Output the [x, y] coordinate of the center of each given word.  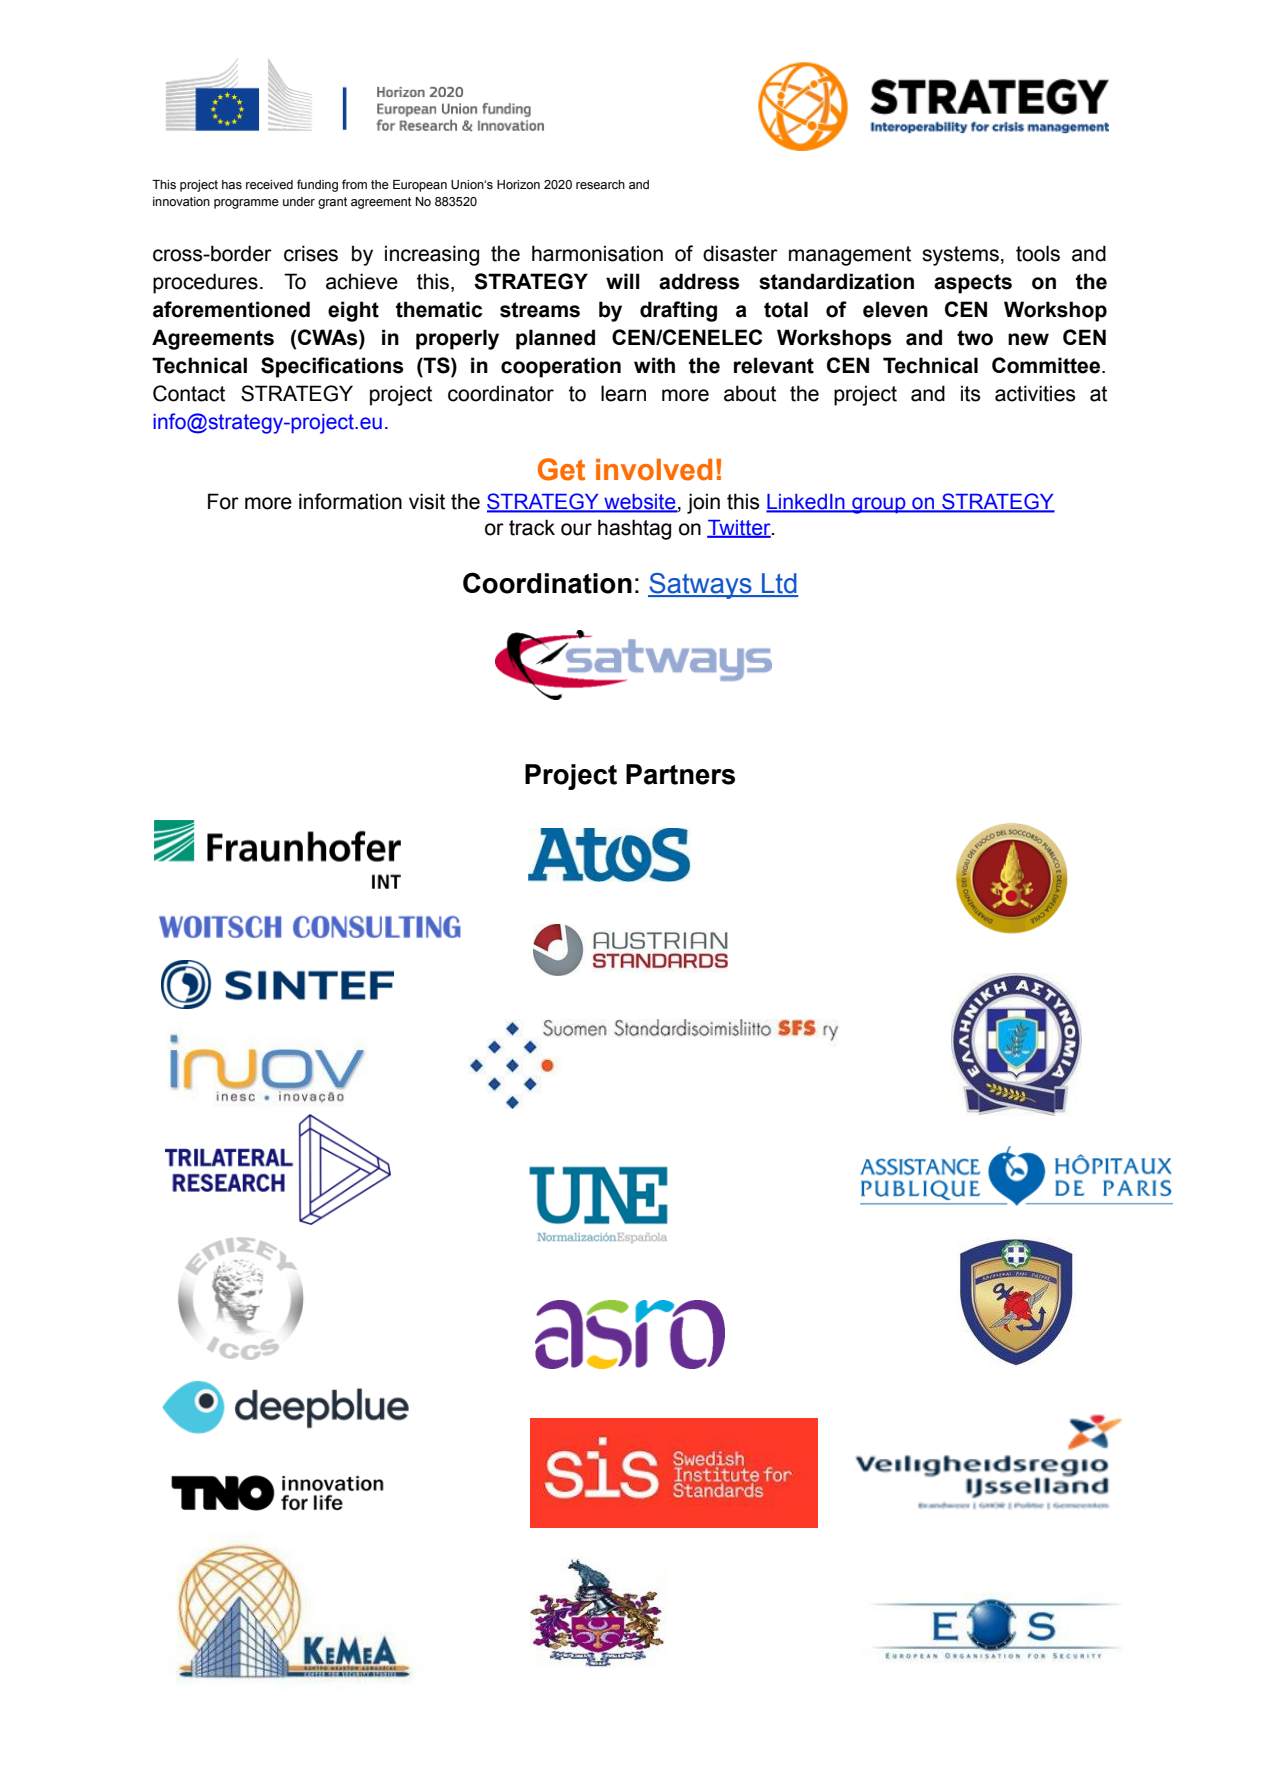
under [299, 201]
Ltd [779, 584]
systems [960, 256]
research [600, 185]
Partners [680, 774]
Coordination [547, 583]
